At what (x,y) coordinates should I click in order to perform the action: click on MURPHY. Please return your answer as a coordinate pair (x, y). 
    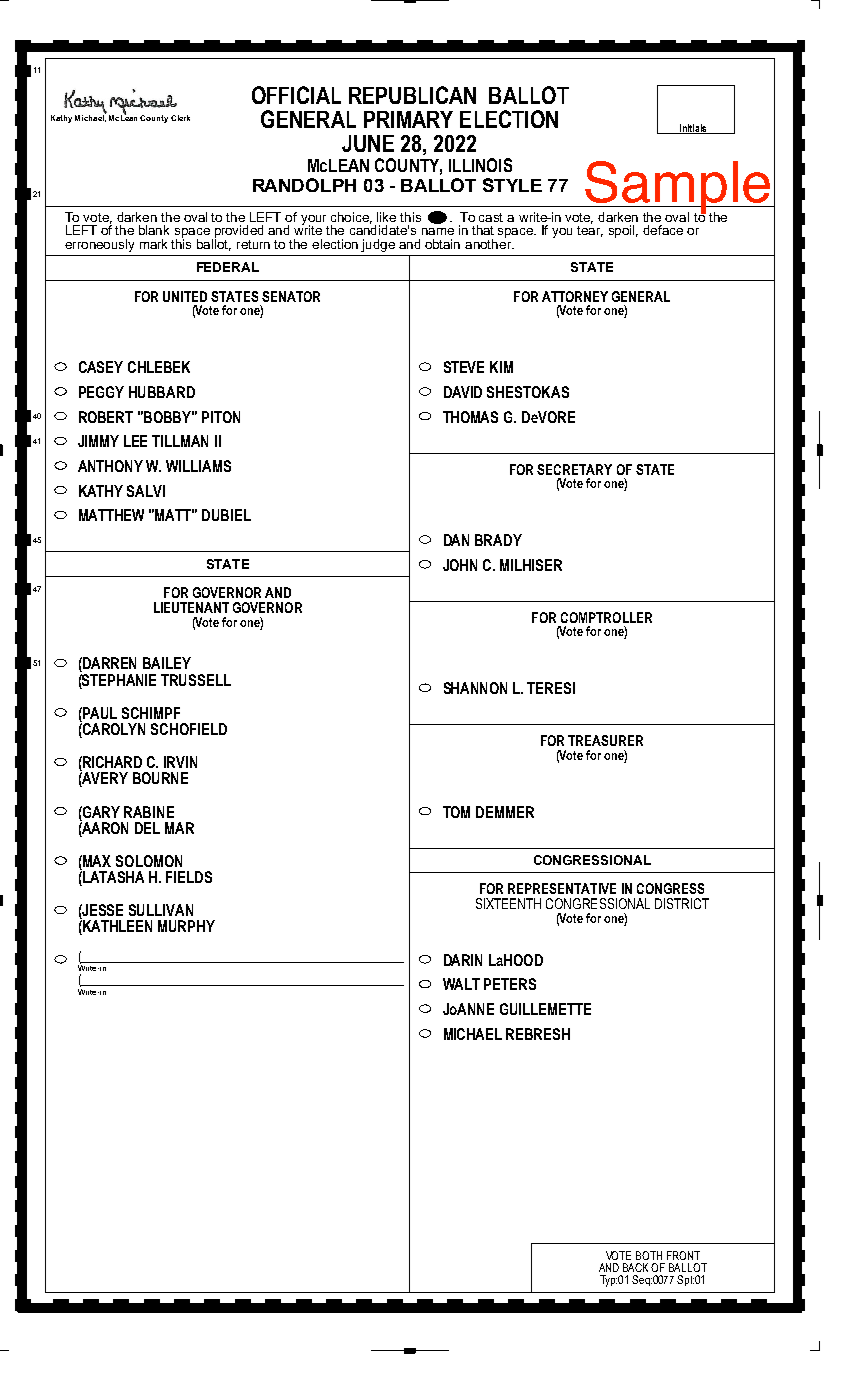
    Looking at the image, I should click on (186, 926).
